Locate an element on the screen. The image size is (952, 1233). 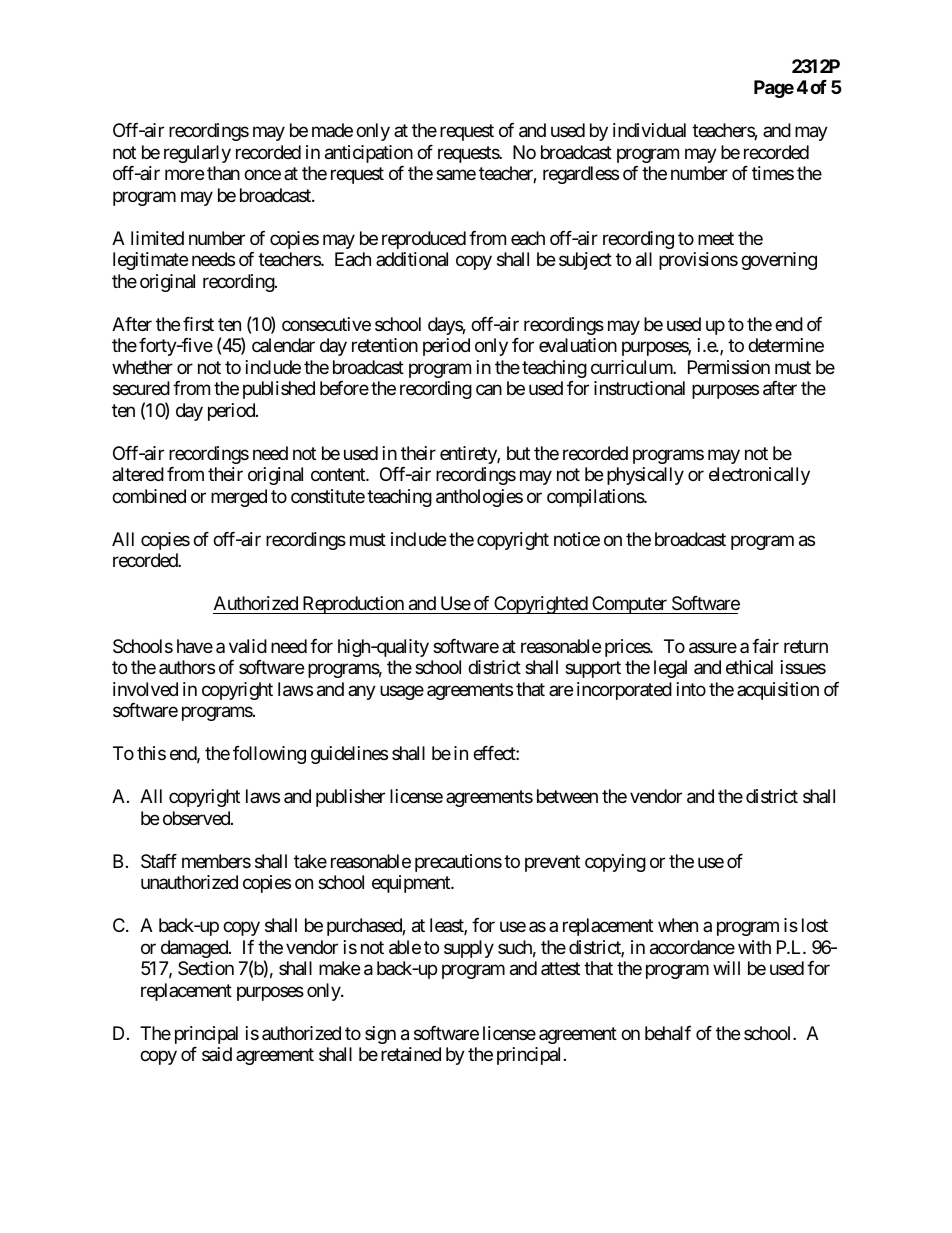
but is located at coordinates (518, 453).
